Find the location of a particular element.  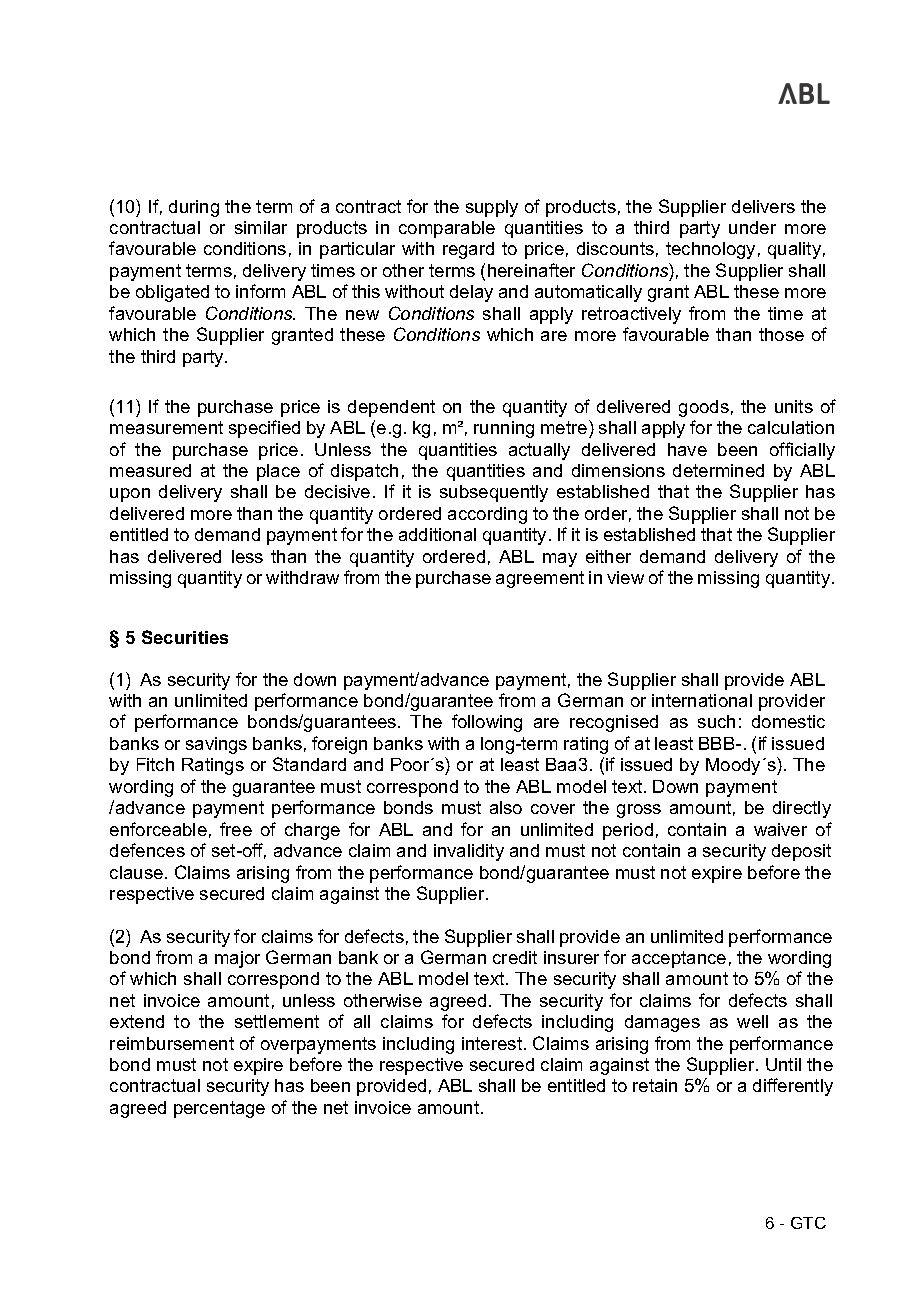

invalidity is located at coordinates (469, 852).
